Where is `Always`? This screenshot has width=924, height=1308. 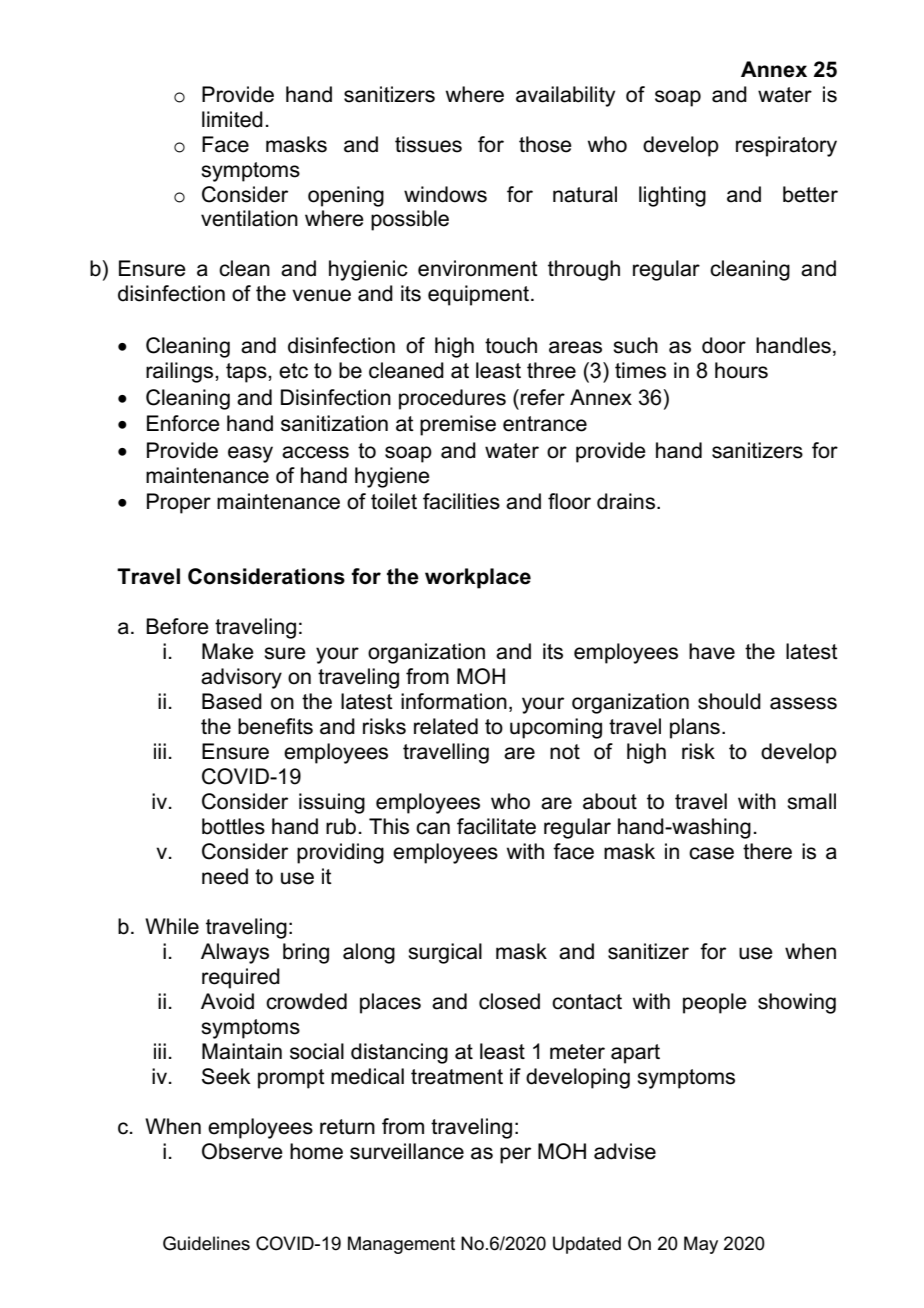 Always is located at coordinates (235, 953).
